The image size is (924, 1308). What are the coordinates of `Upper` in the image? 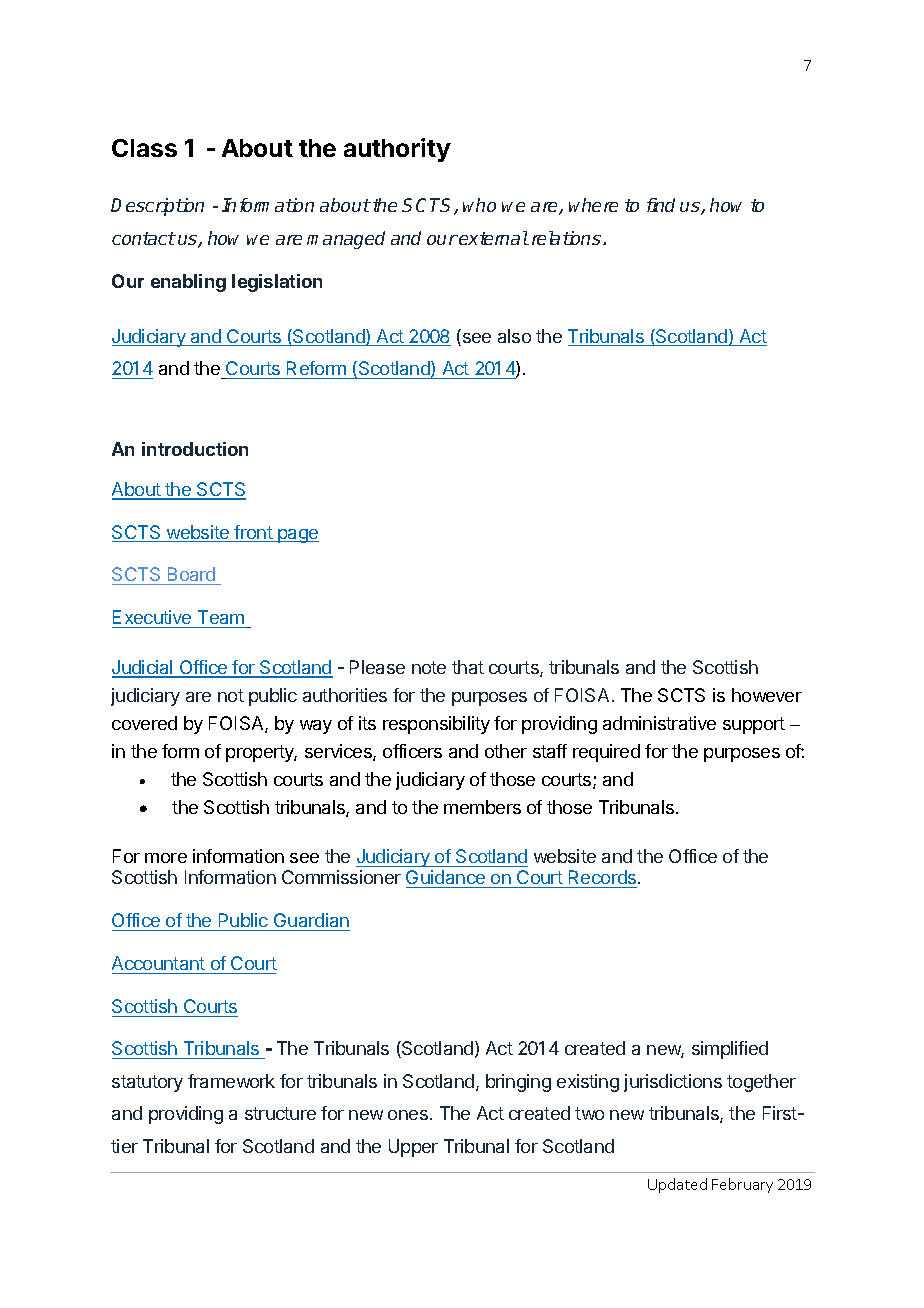 It's located at (413, 1148).
